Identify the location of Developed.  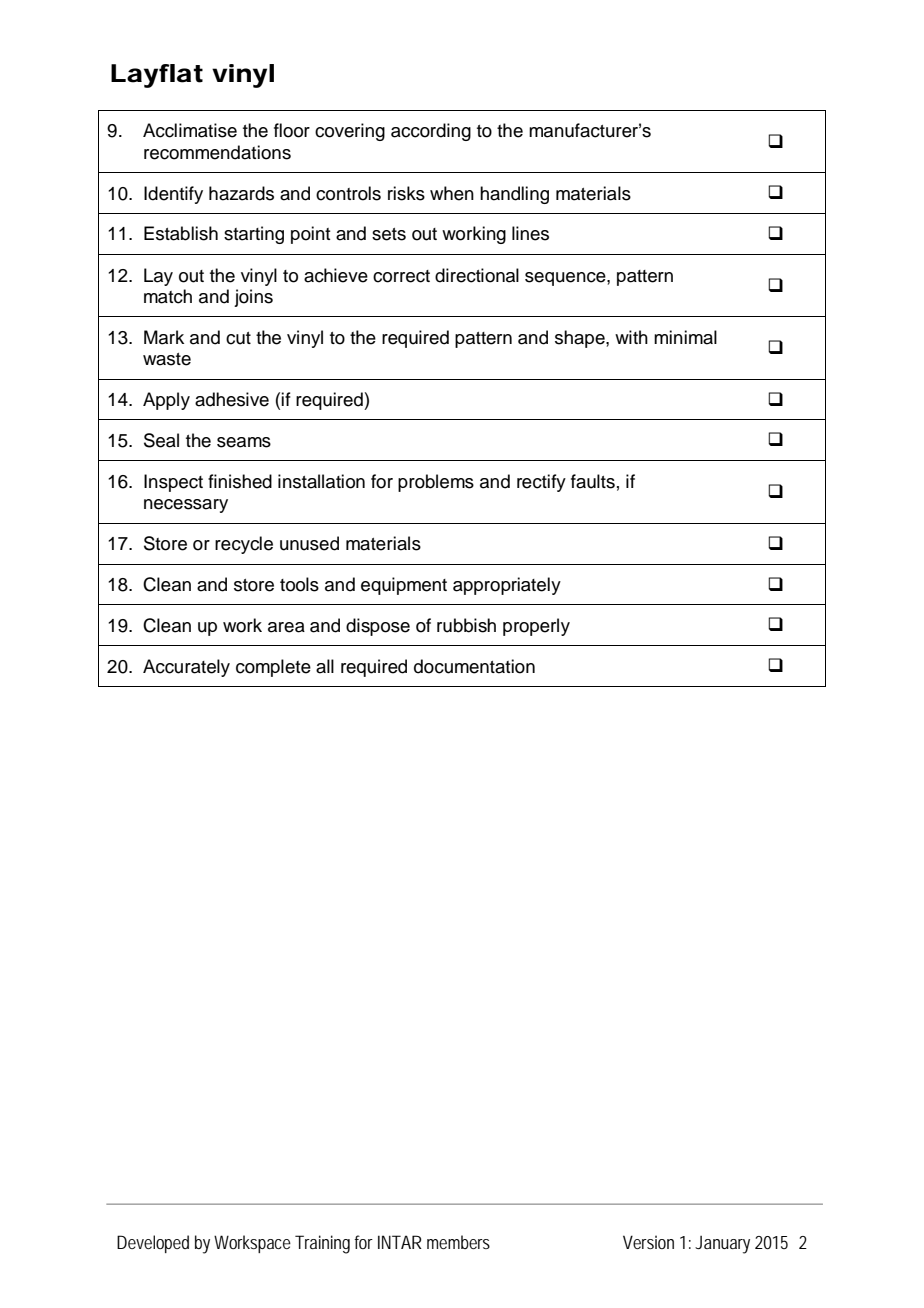
(153, 1244).
